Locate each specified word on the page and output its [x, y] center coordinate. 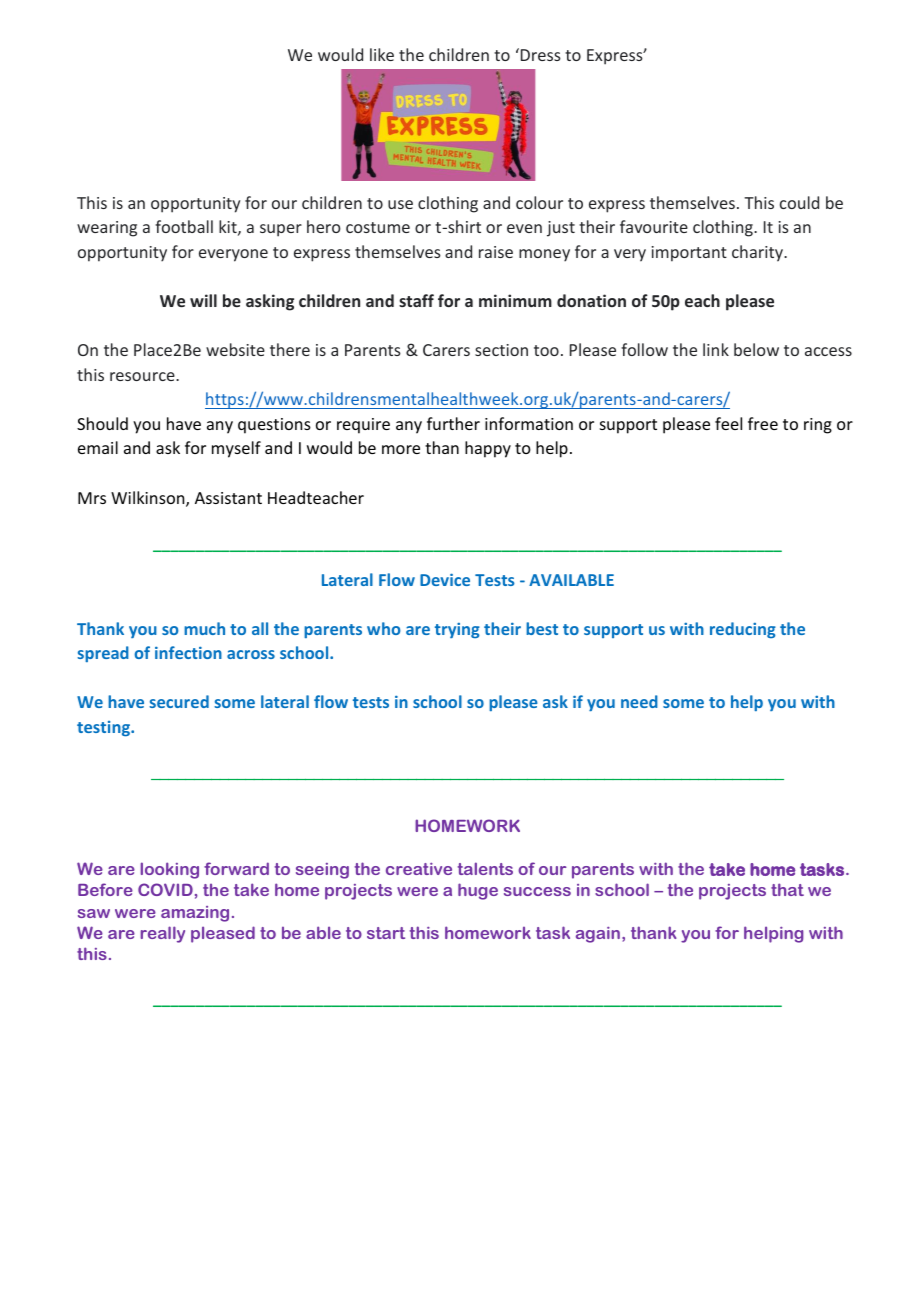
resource [143, 376]
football [184, 226]
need [639, 701]
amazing [195, 914]
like [382, 54]
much [204, 628]
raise [496, 252]
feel [728, 423]
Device [445, 579]
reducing [743, 630]
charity [759, 253]
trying [457, 630]
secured [179, 701]
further [453, 423]
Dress [539, 54]
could [799, 202]
